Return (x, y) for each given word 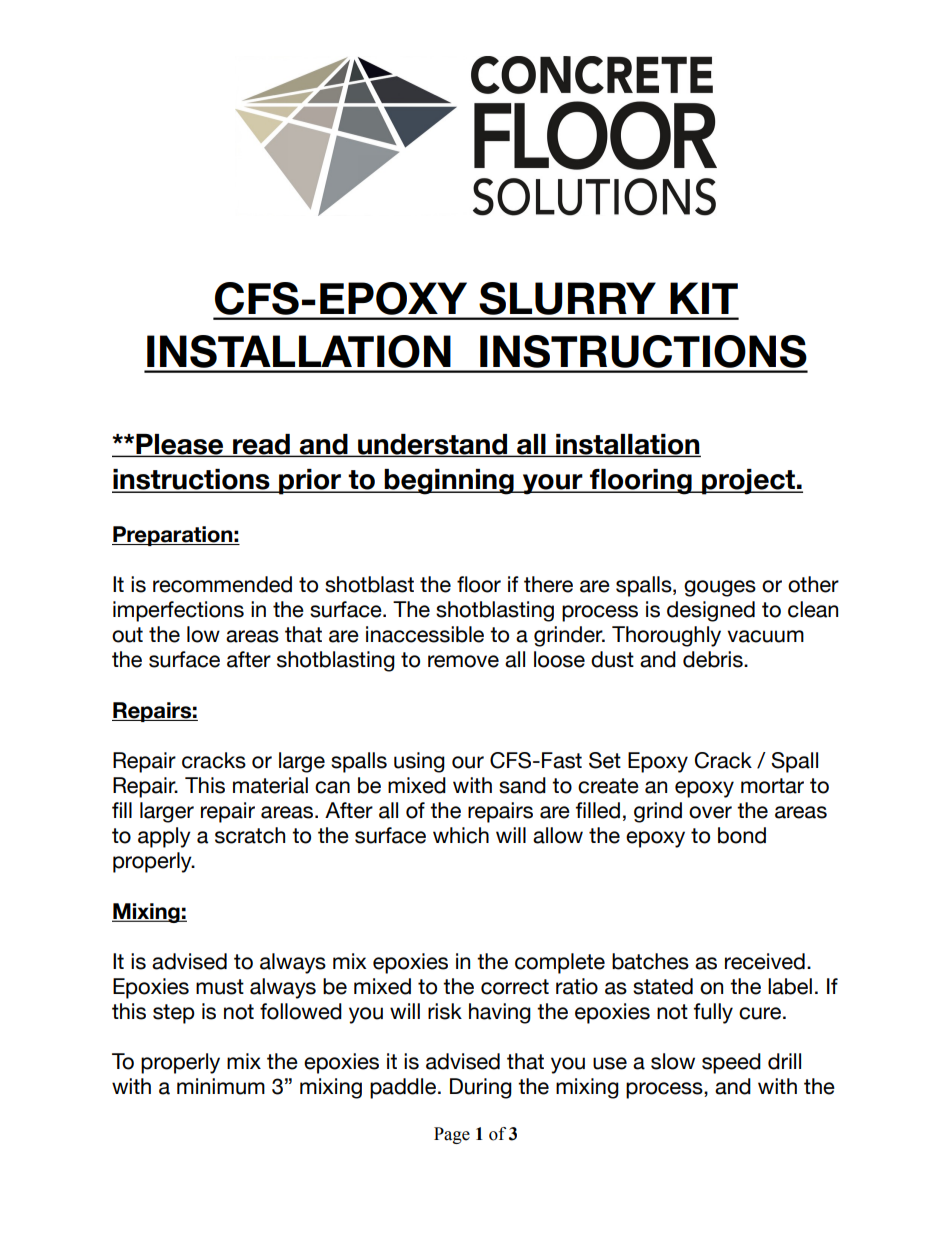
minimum (221, 1086)
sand (522, 785)
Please (180, 445)
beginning (449, 482)
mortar (772, 786)
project (748, 482)
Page (452, 1135)
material (270, 785)
